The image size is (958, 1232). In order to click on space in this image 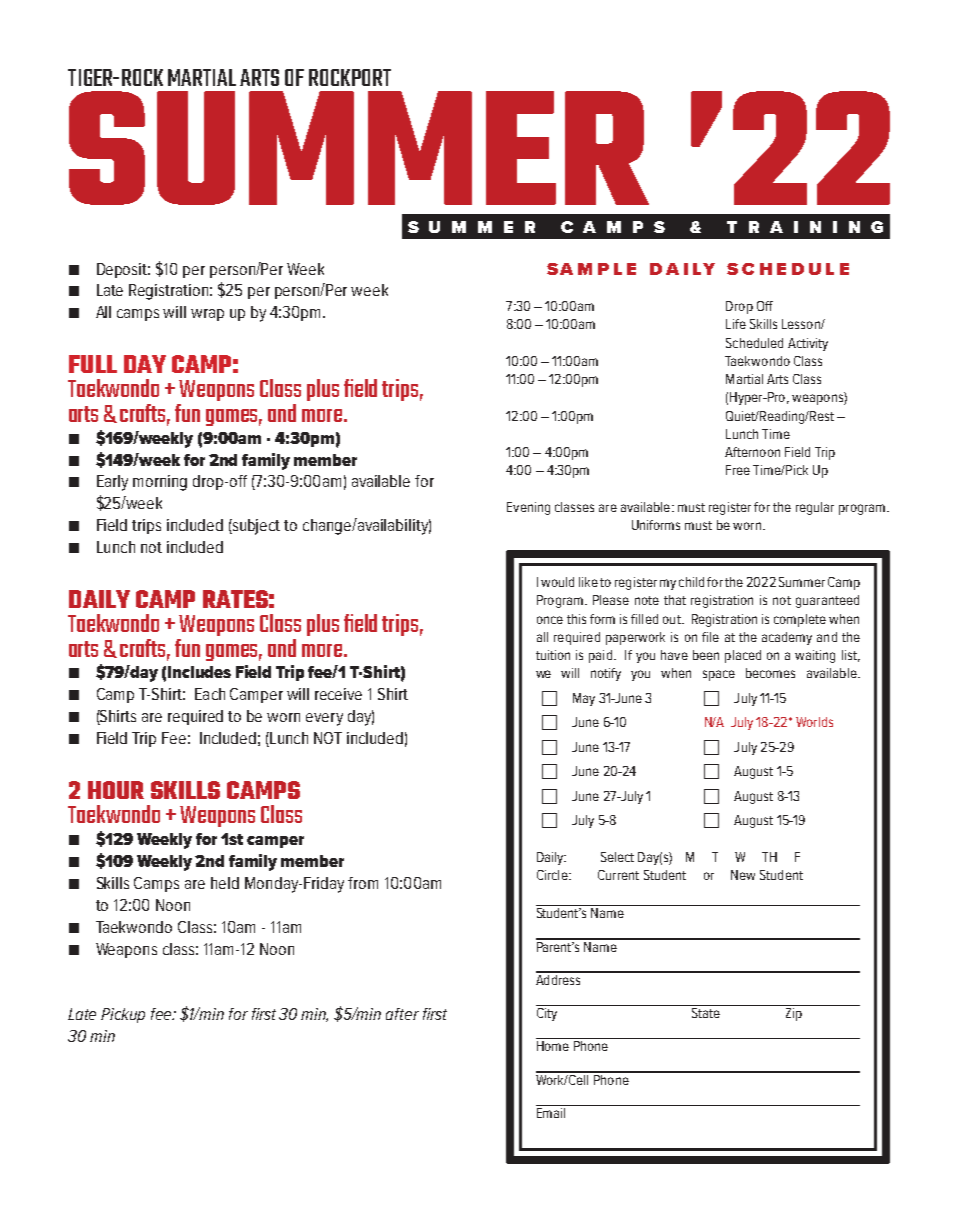, I will do `click(719, 675)`.
